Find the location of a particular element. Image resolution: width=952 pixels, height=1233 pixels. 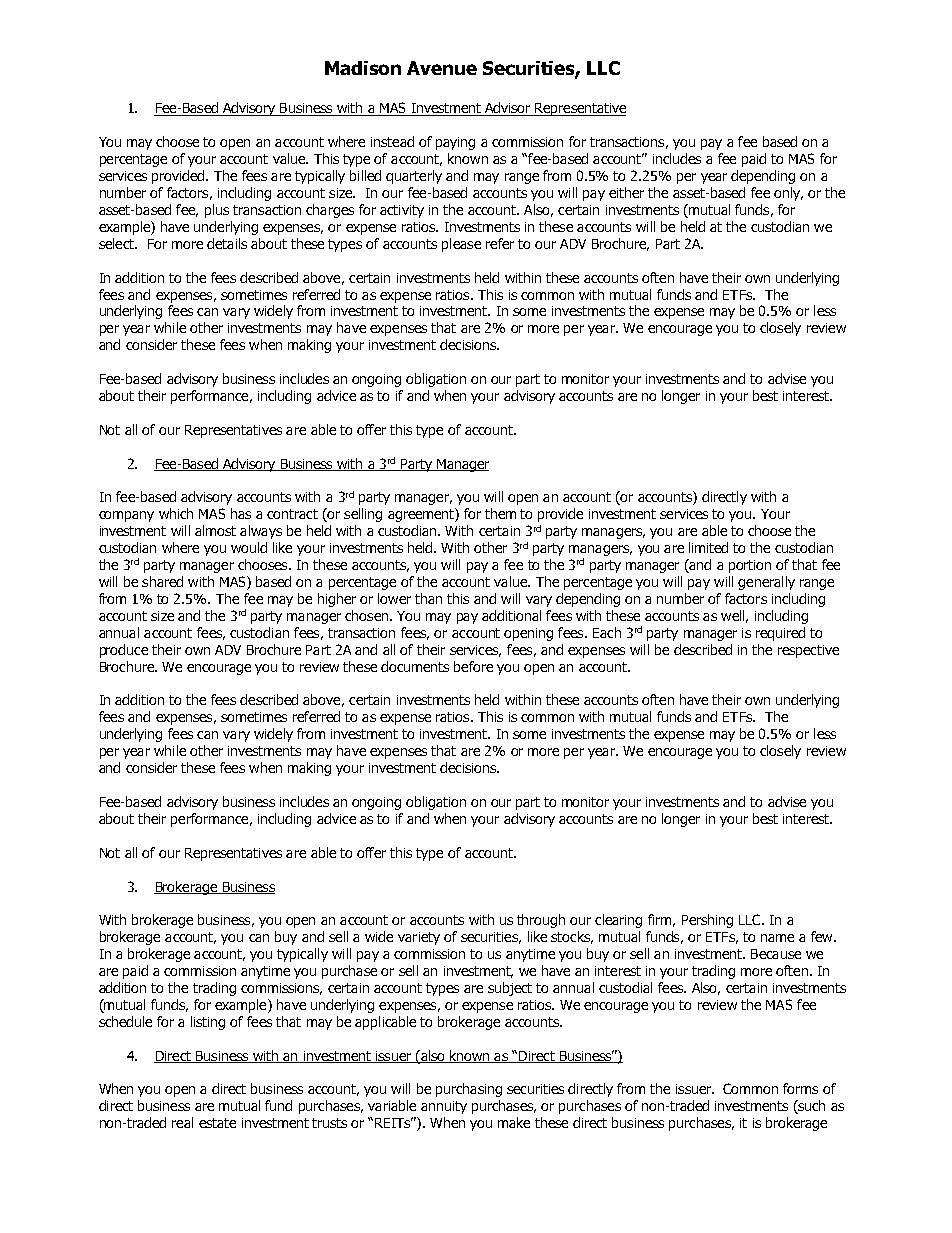

estate is located at coordinates (217, 1123).
